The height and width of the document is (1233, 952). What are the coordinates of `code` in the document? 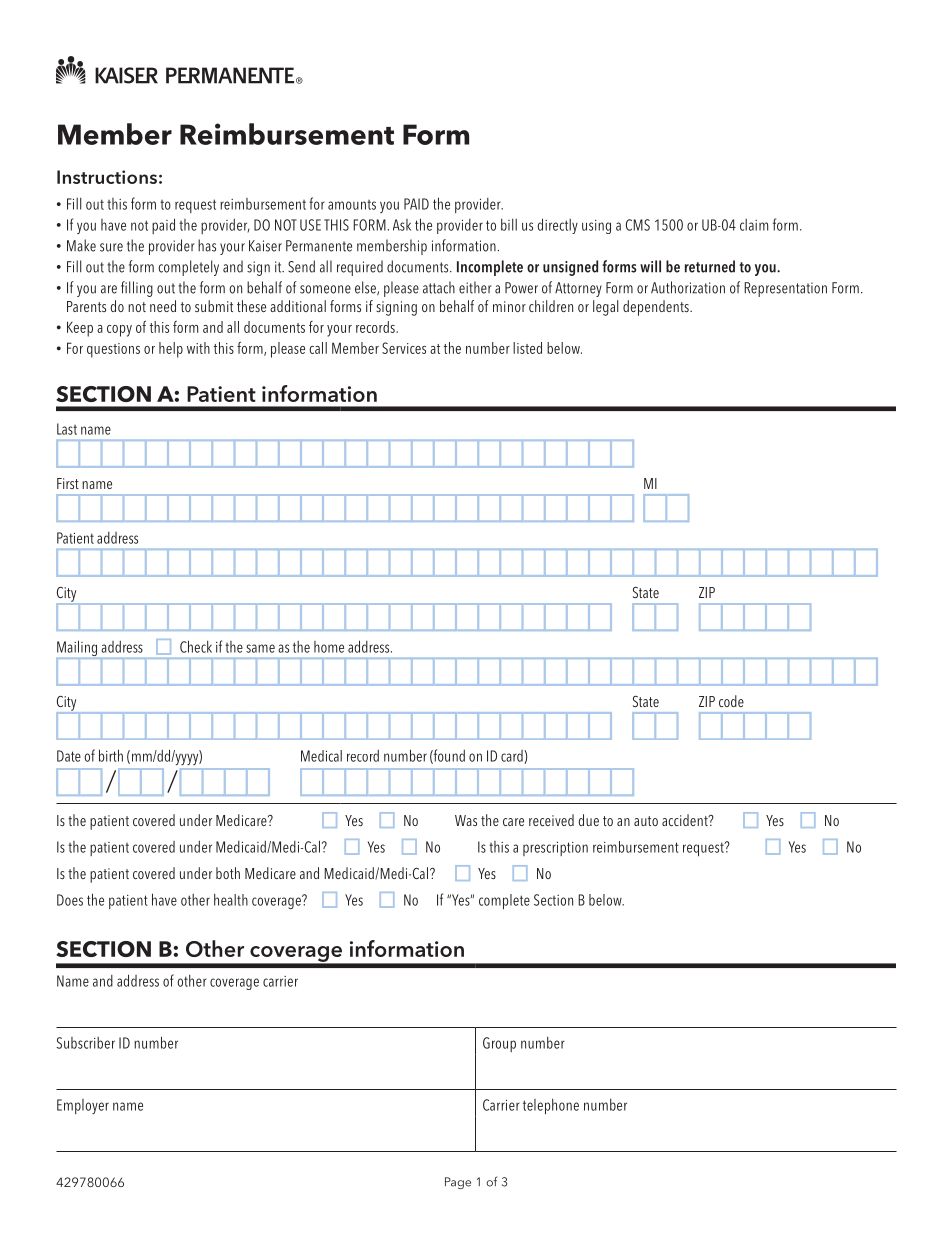 It's located at (731, 701).
